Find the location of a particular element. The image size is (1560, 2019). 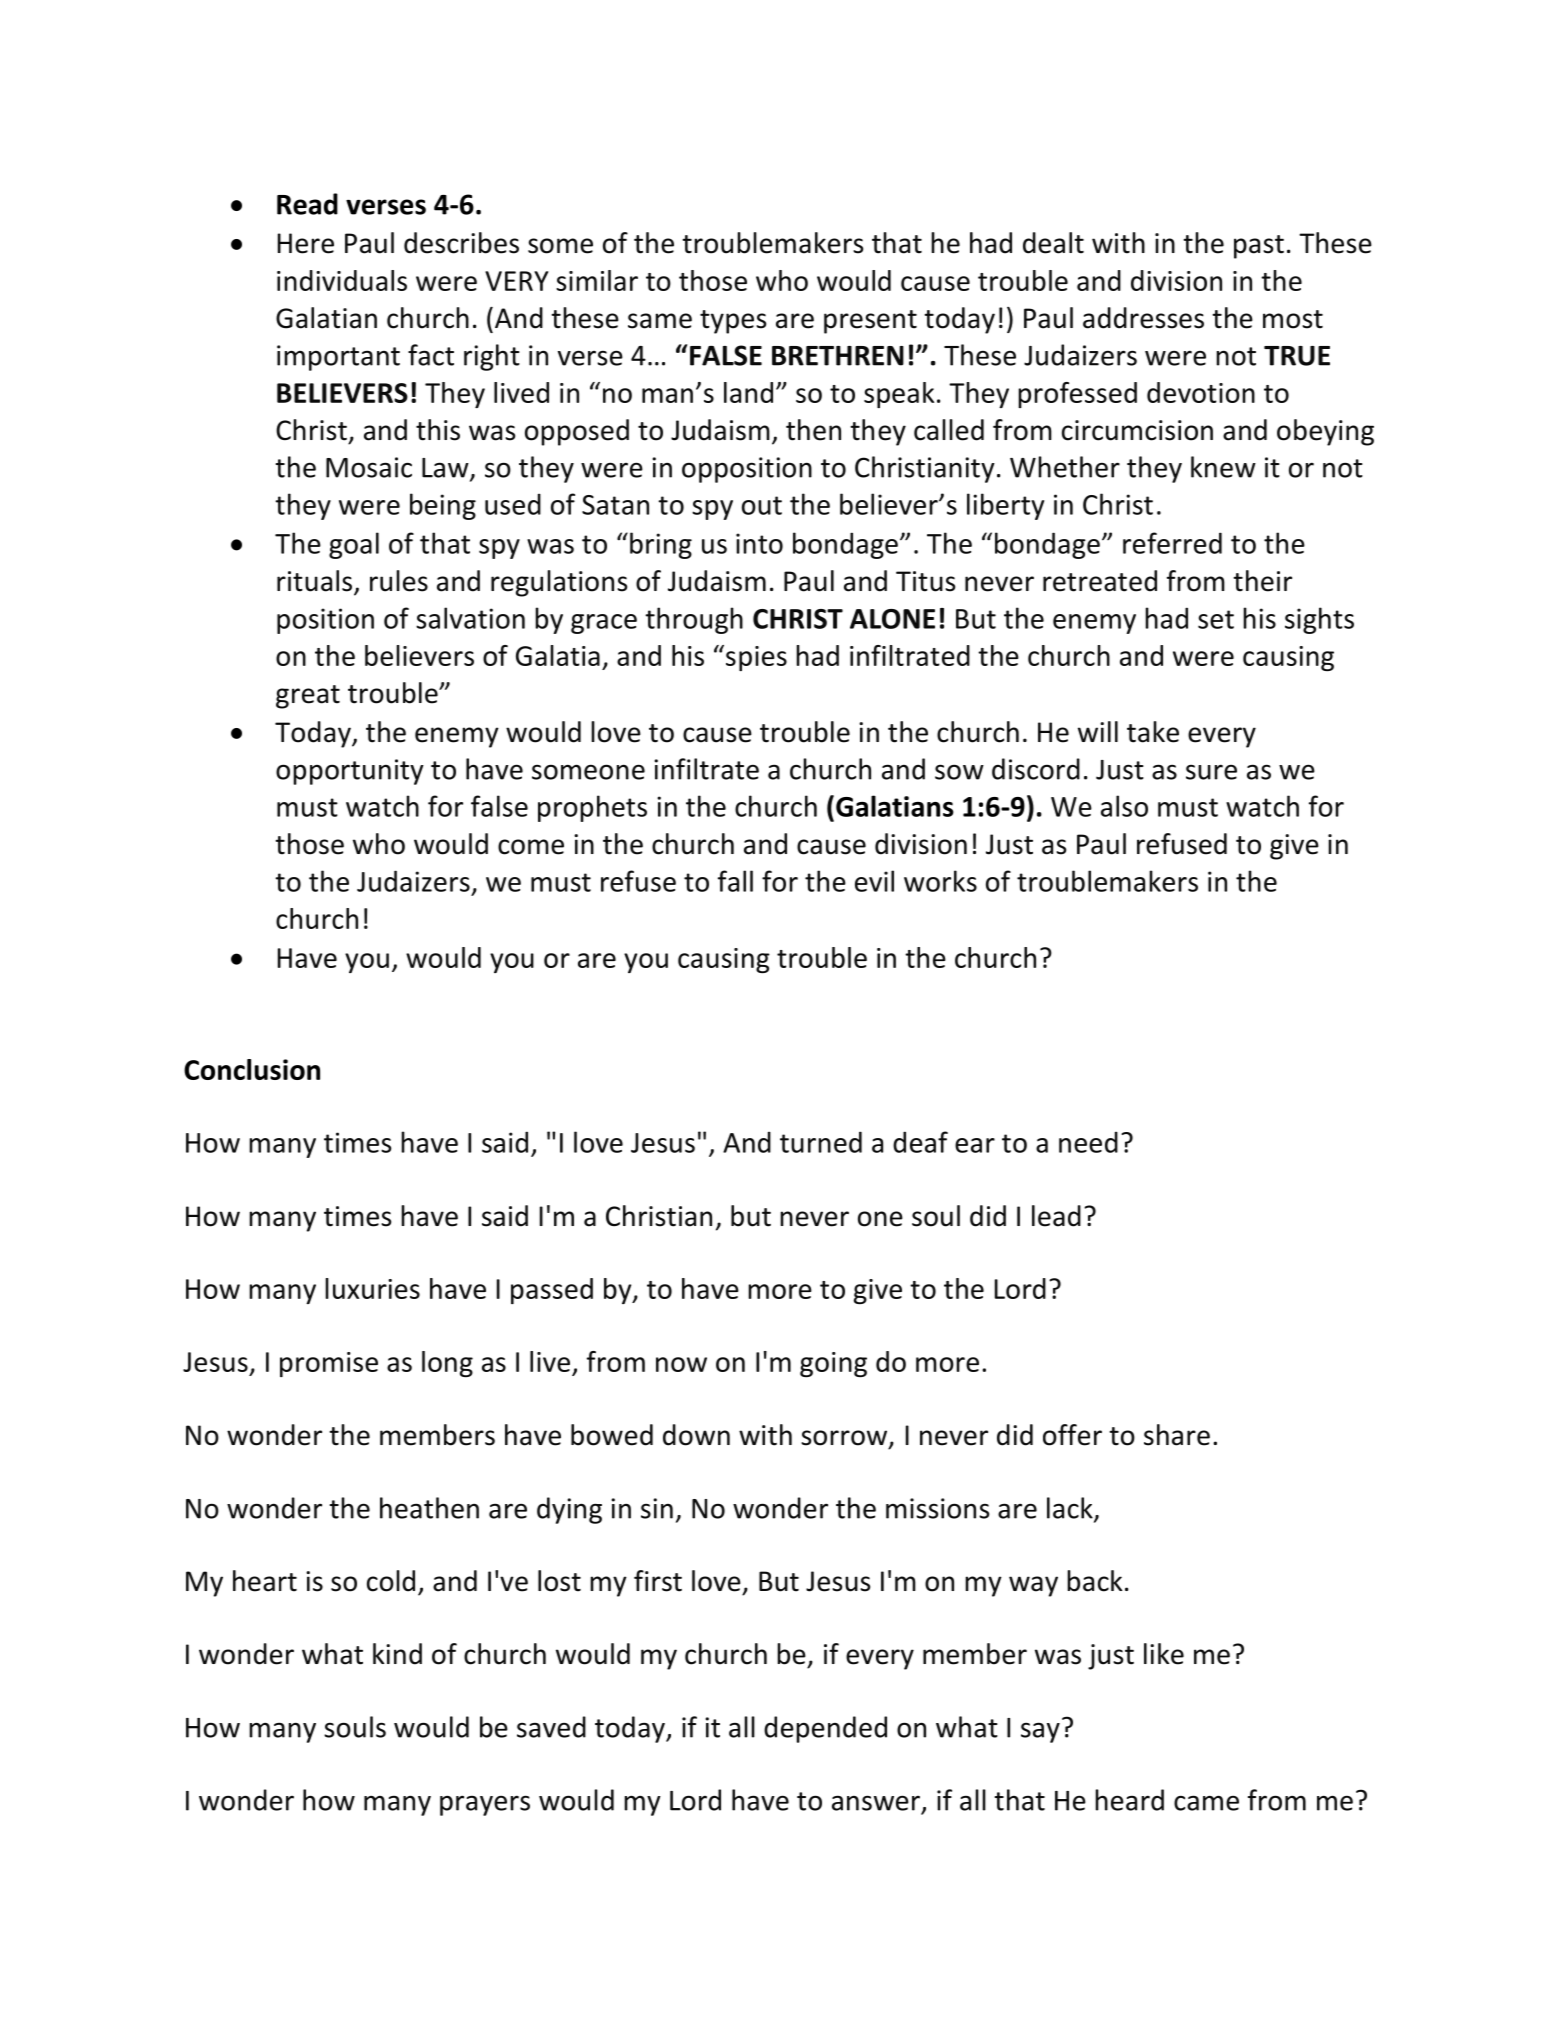

individuals is located at coordinates (342, 280).
